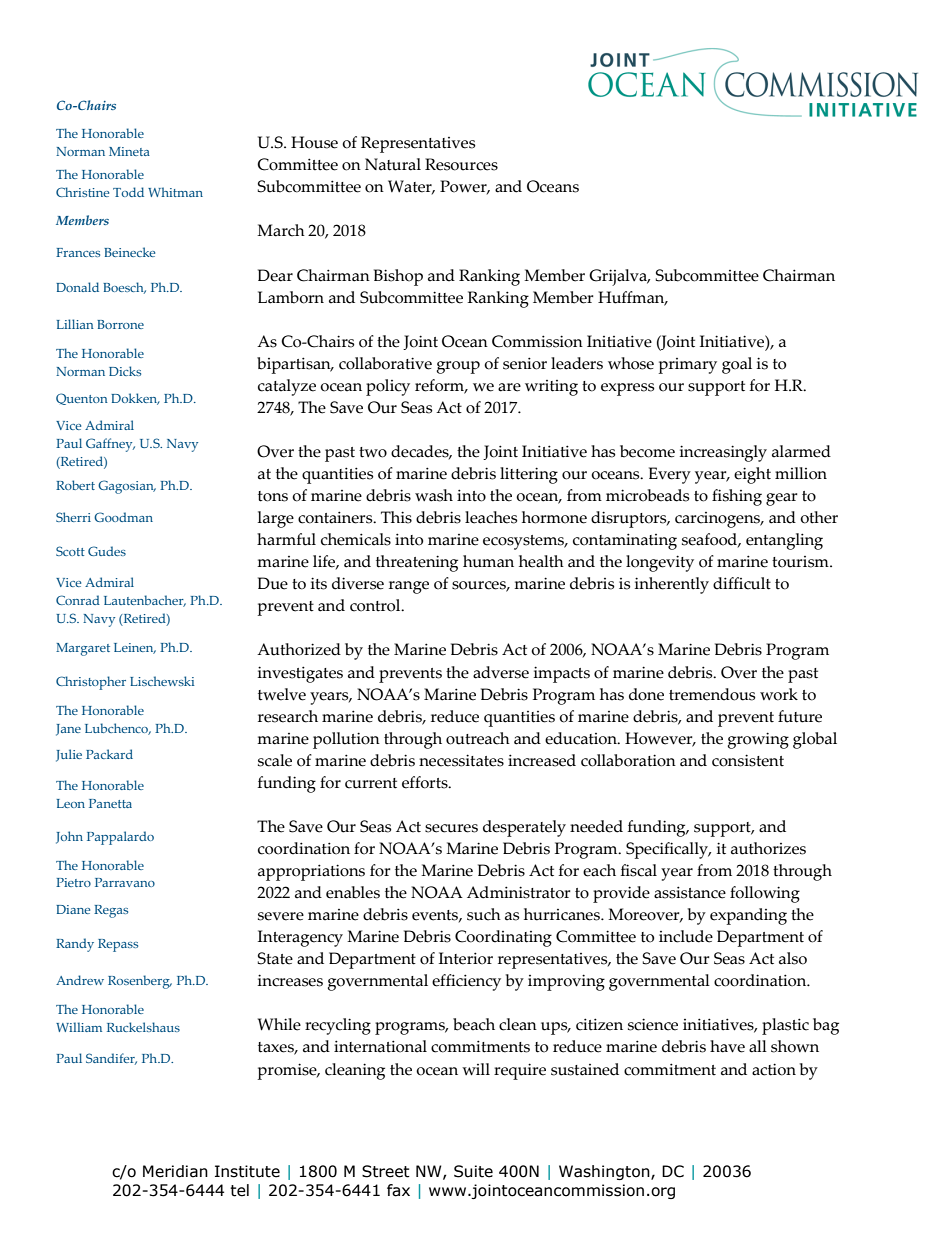 The height and width of the image is (1233, 952). Describe the element at coordinates (175, 1171) in the image. I see `Meridian` at that location.
